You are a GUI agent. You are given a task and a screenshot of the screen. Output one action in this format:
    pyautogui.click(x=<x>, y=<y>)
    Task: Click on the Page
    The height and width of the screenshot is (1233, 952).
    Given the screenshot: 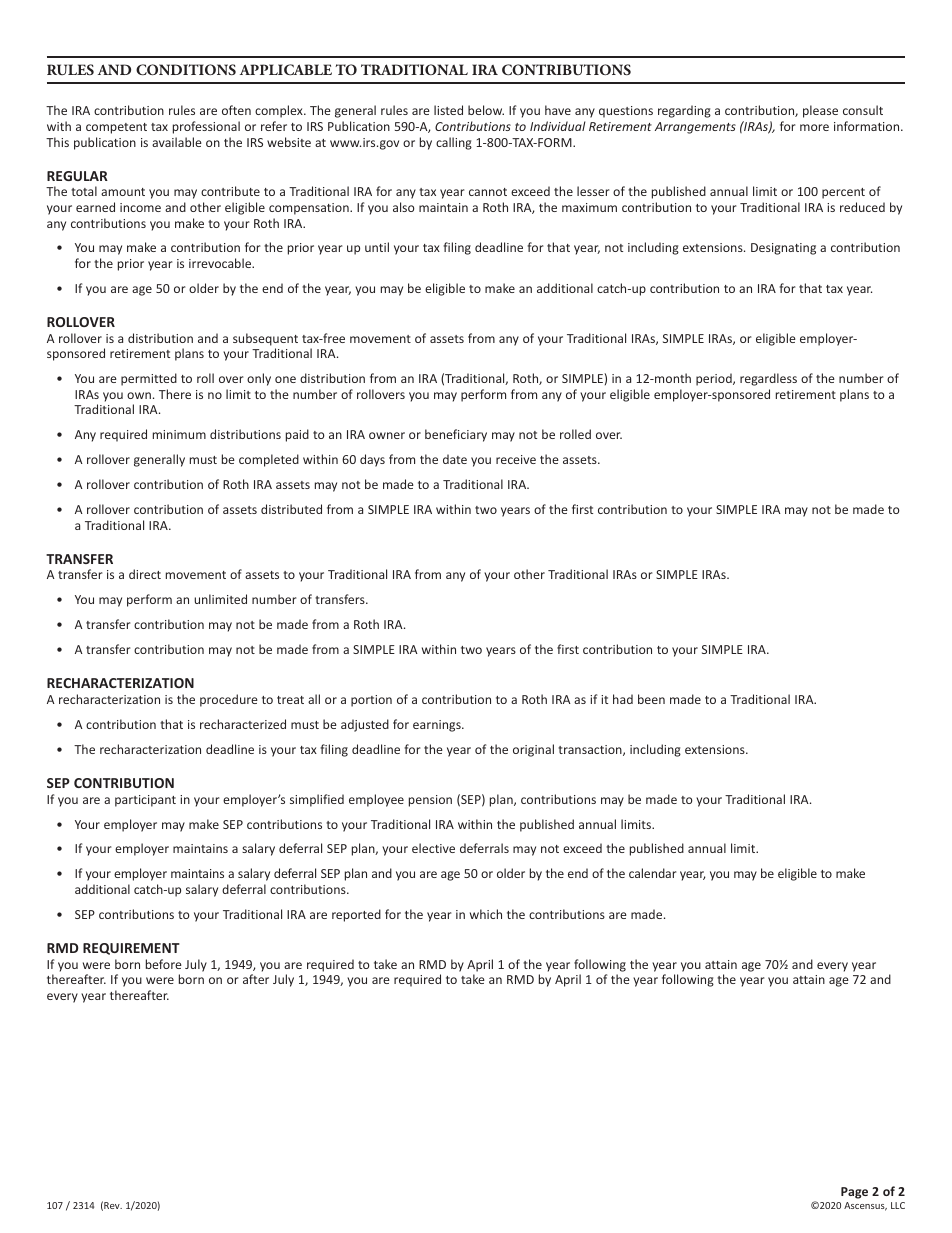 What is the action you would take?
    pyautogui.click(x=854, y=1193)
